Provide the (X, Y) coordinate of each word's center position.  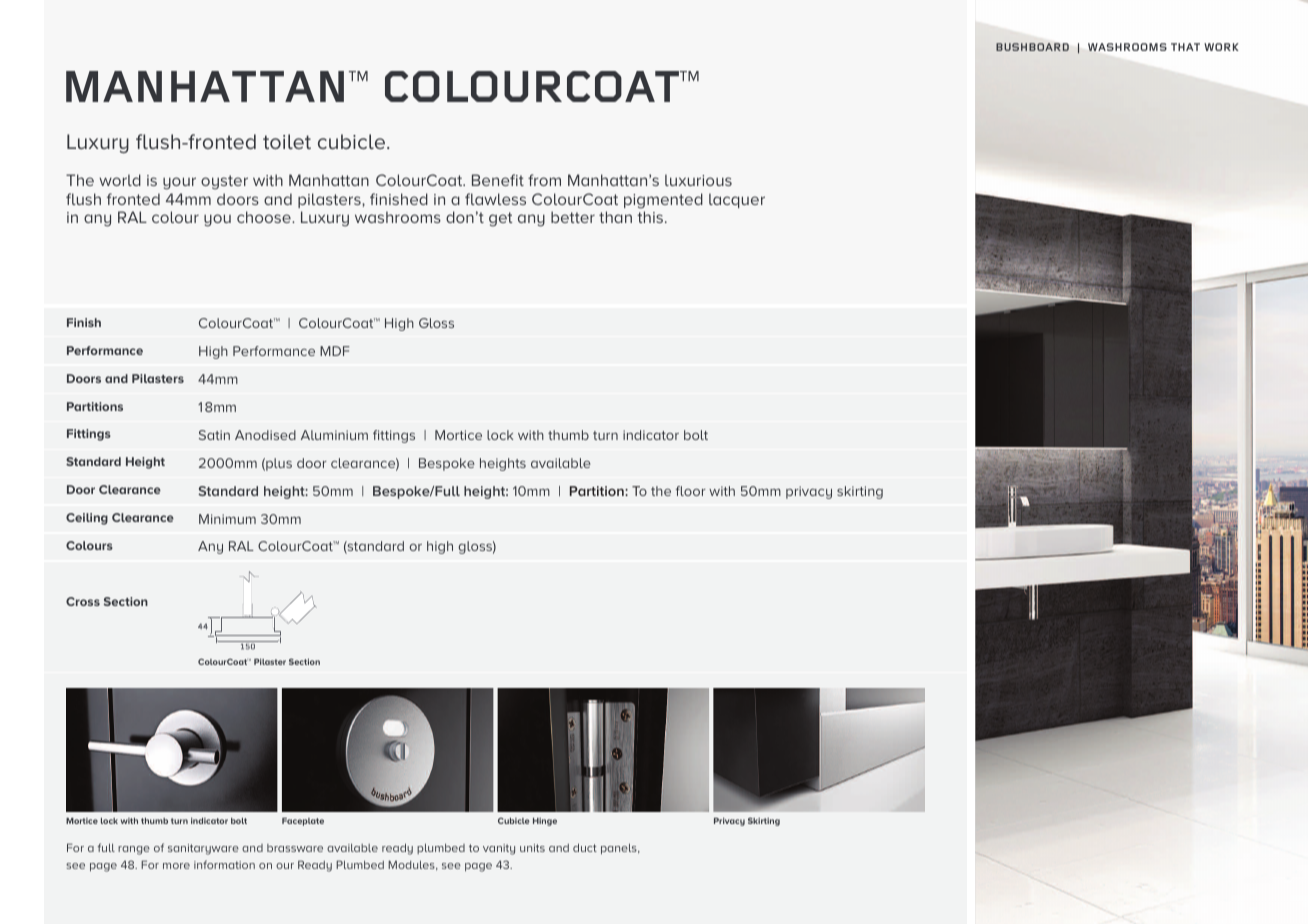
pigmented (663, 201)
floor (691, 491)
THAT (1185, 47)
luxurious (698, 180)
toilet (287, 141)
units (532, 848)
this (651, 217)
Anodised (265, 435)
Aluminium (334, 435)
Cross (83, 601)
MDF (335, 351)
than (615, 217)
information (224, 864)
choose (265, 217)
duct (585, 847)
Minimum (227, 519)
